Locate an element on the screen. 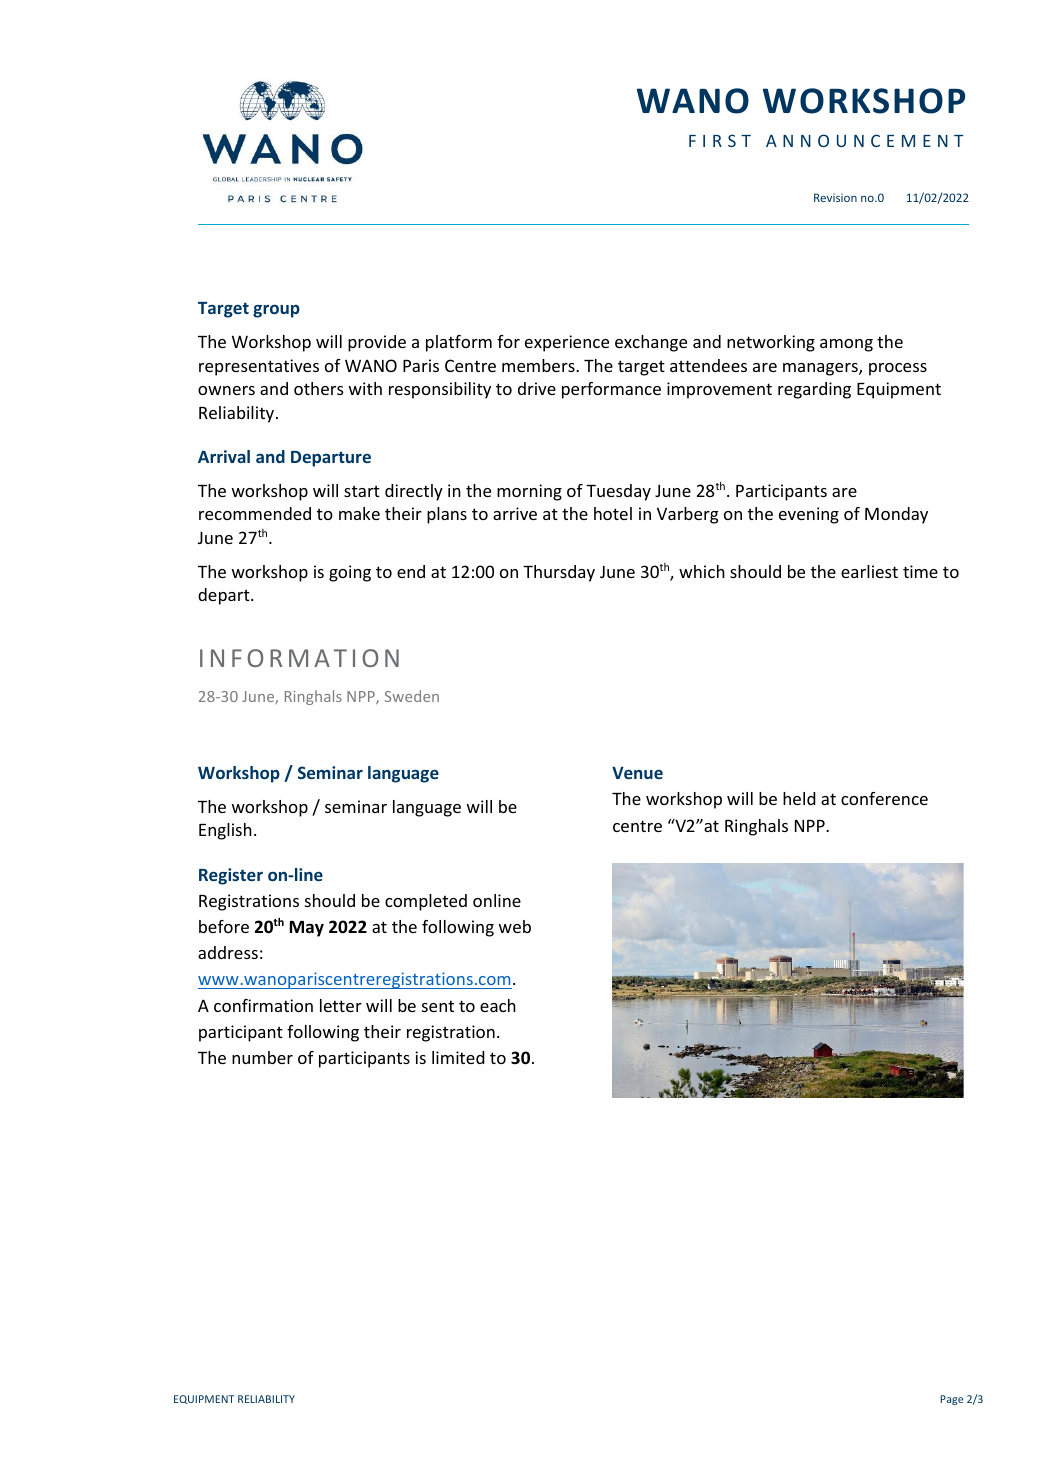 The width and height of the screenshot is (1038, 1469). Sweden is located at coordinates (412, 696).
